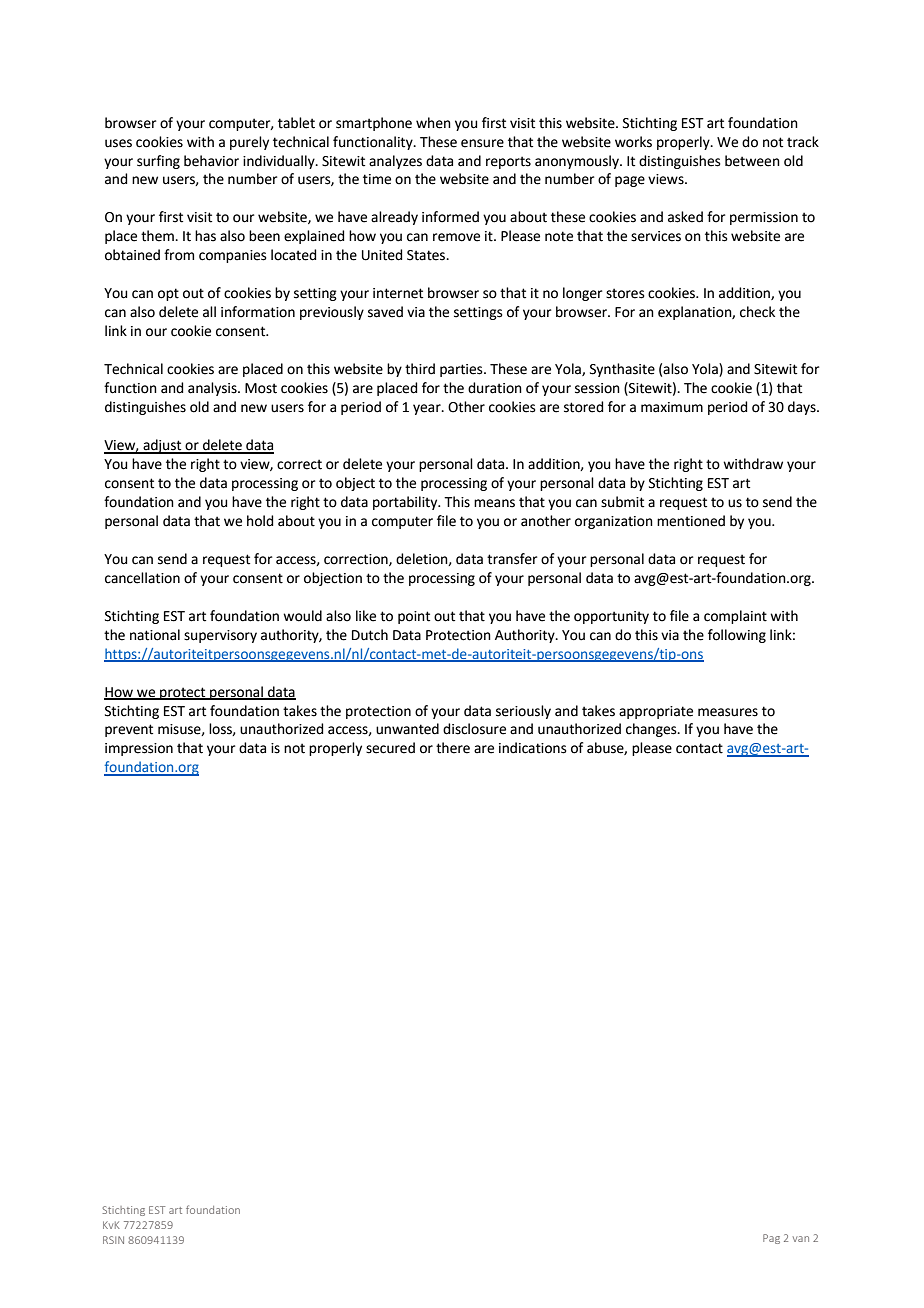 Image resolution: width=924 pixels, height=1308 pixels. I want to click on disclosure, so click(474, 729).
